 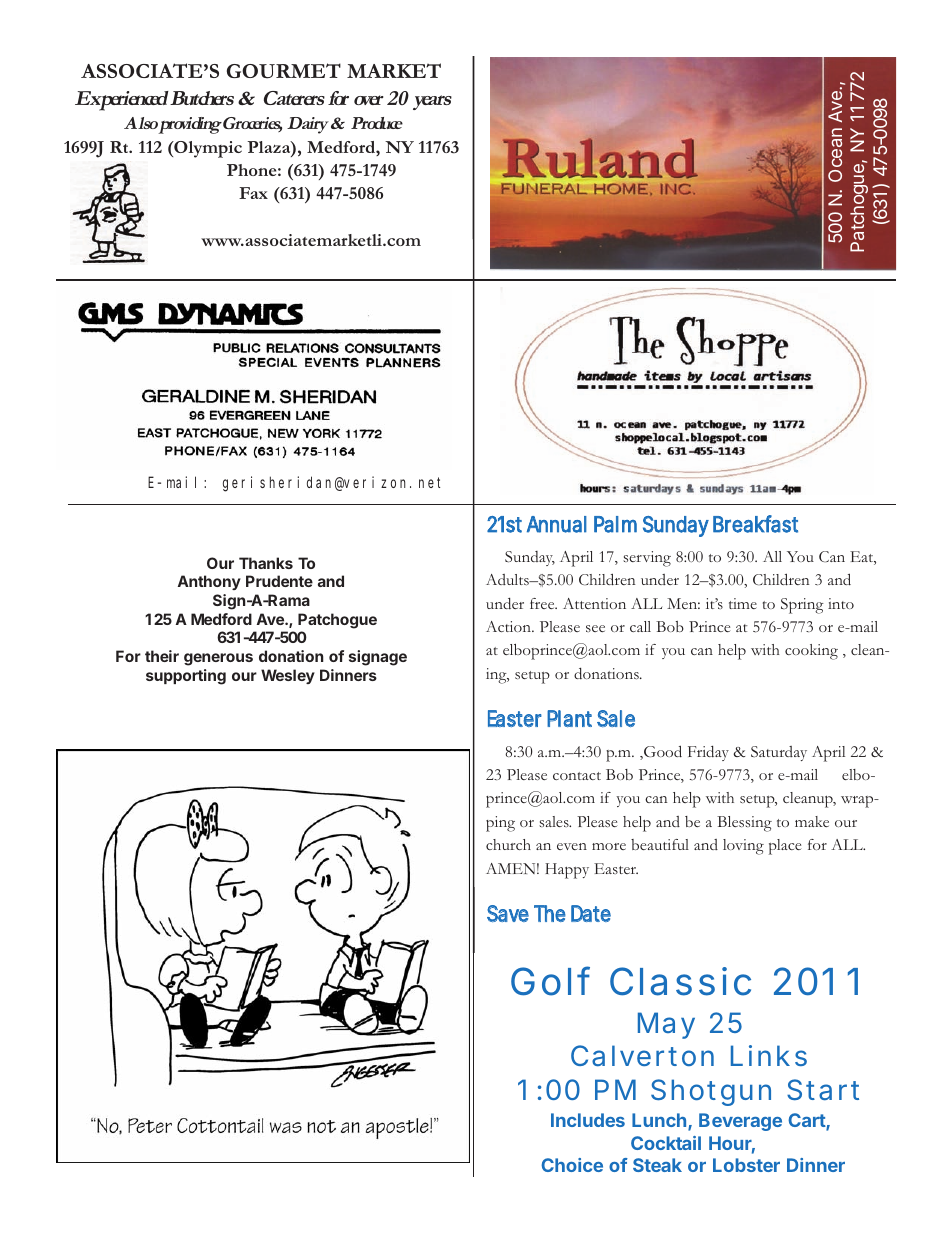 What do you see at coordinates (253, 193) in the screenshot?
I see `Fax` at bounding box center [253, 193].
